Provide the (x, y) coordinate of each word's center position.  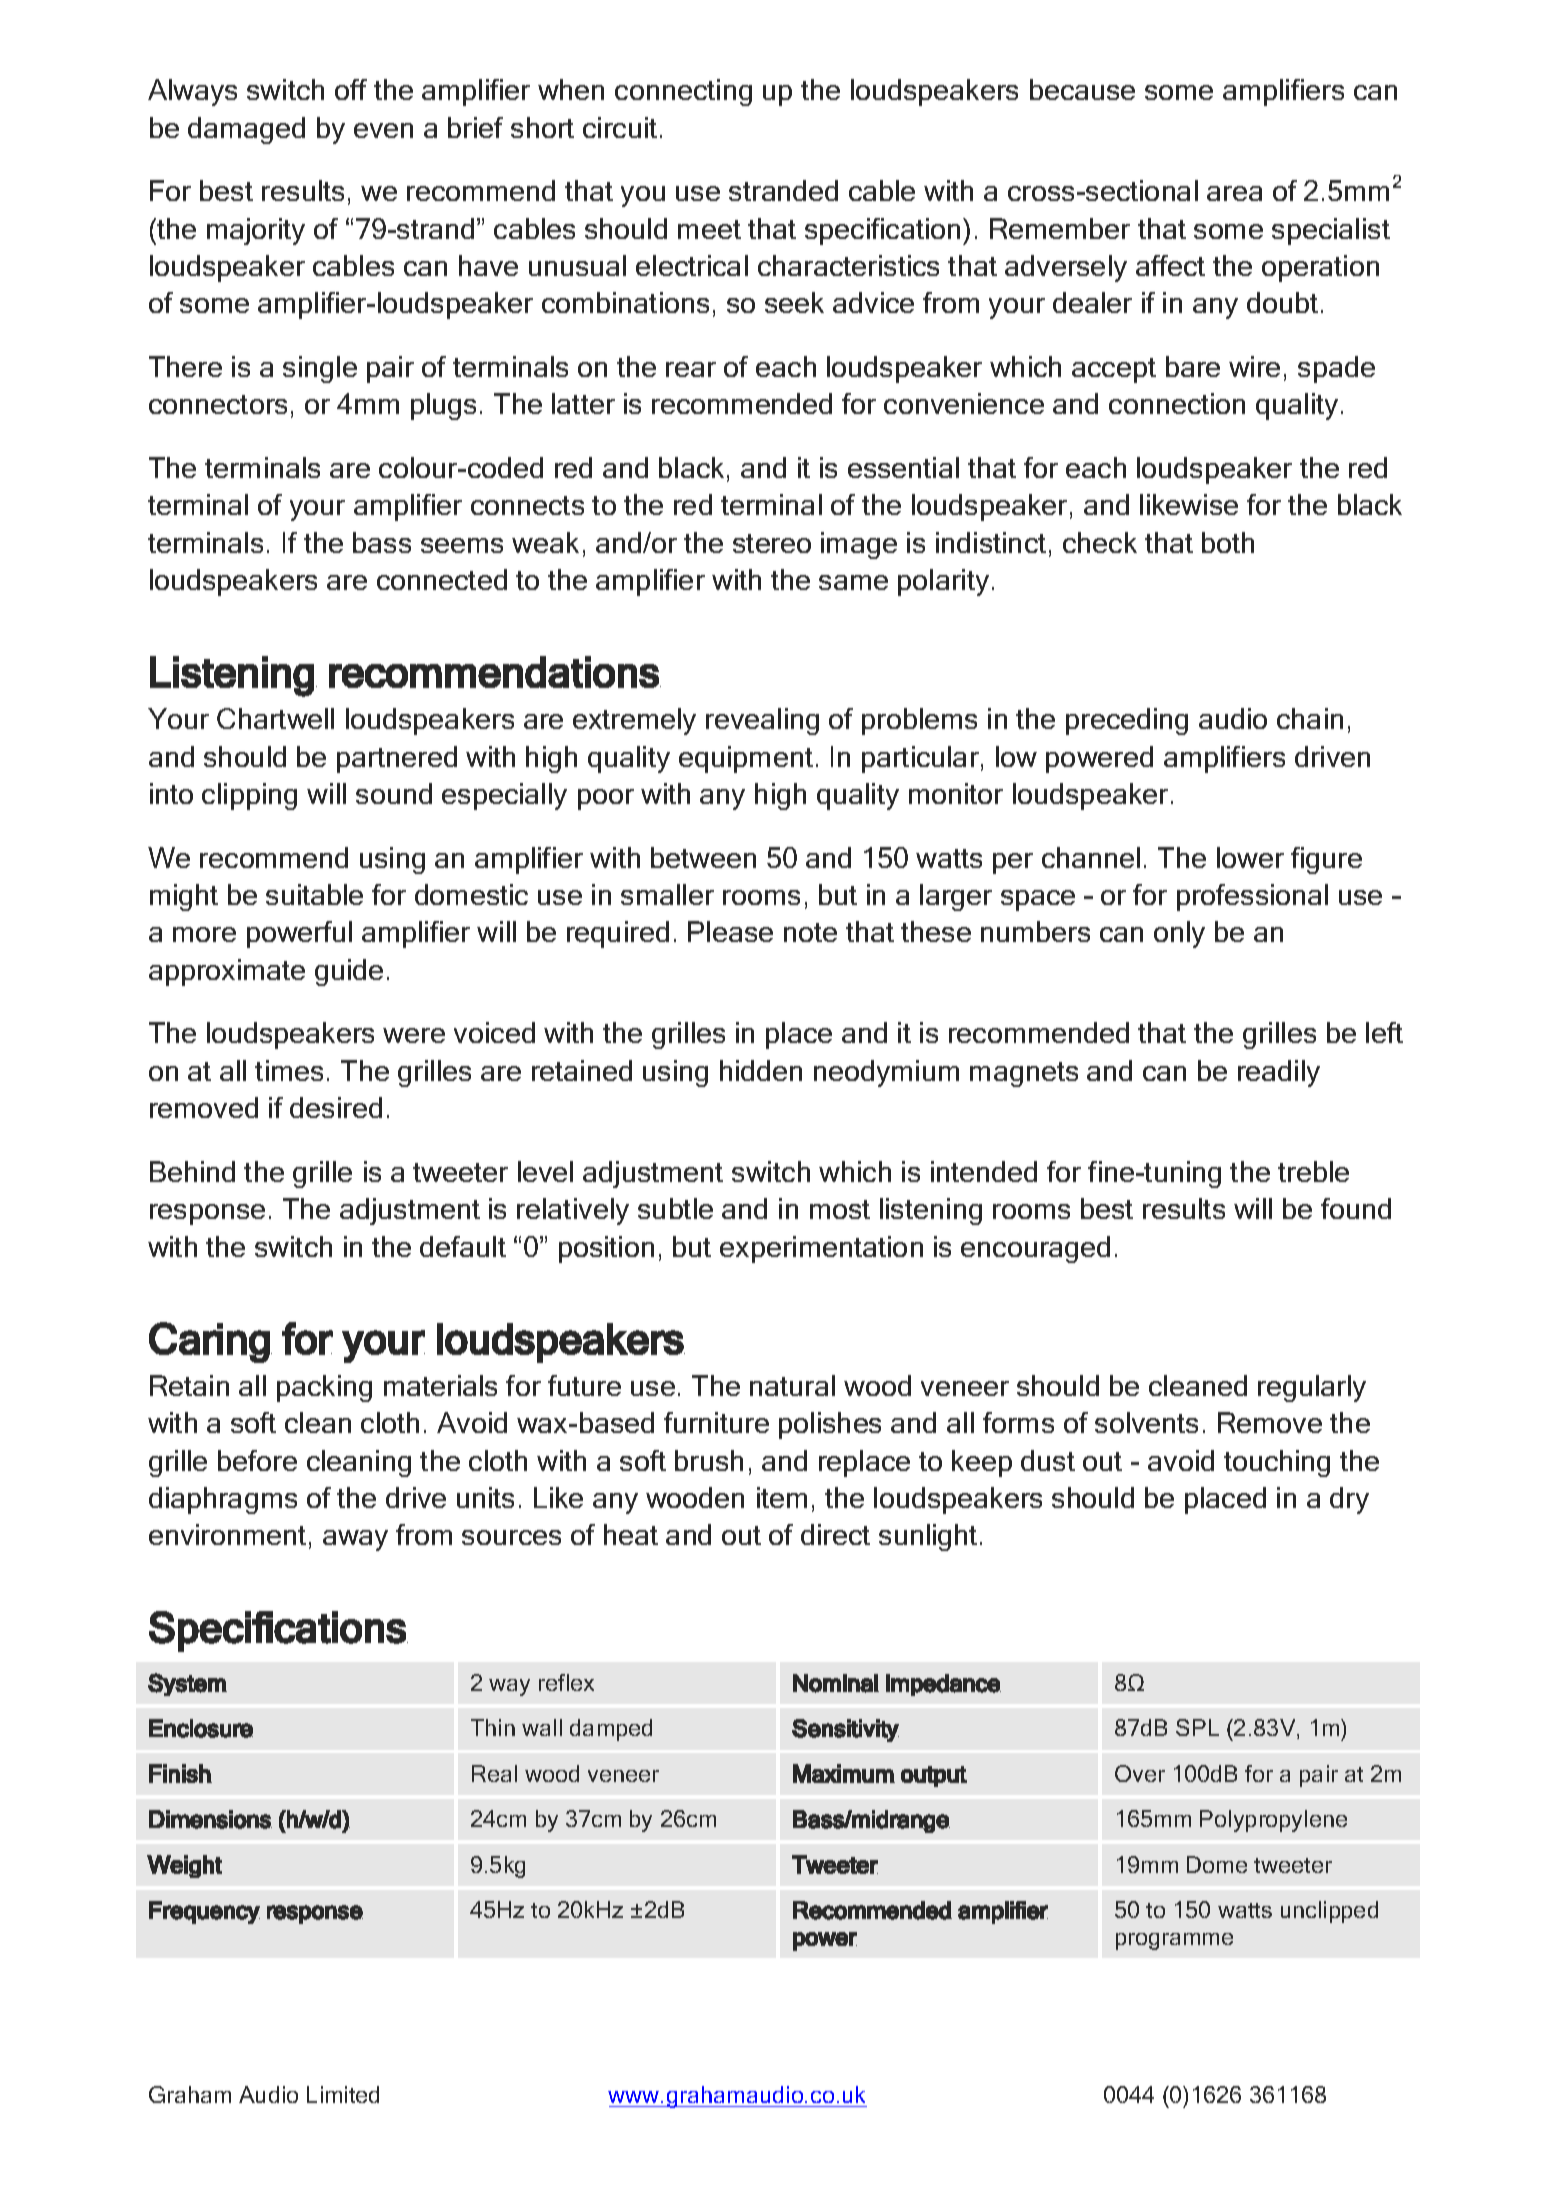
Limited (343, 2094)
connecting (683, 92)
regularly (1312, 1388)
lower (1250, 857)
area (1234, 193)
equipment (746, 759)
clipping (249, 796)
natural (792, 1385)
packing (324, 1388)
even (383, 130)
